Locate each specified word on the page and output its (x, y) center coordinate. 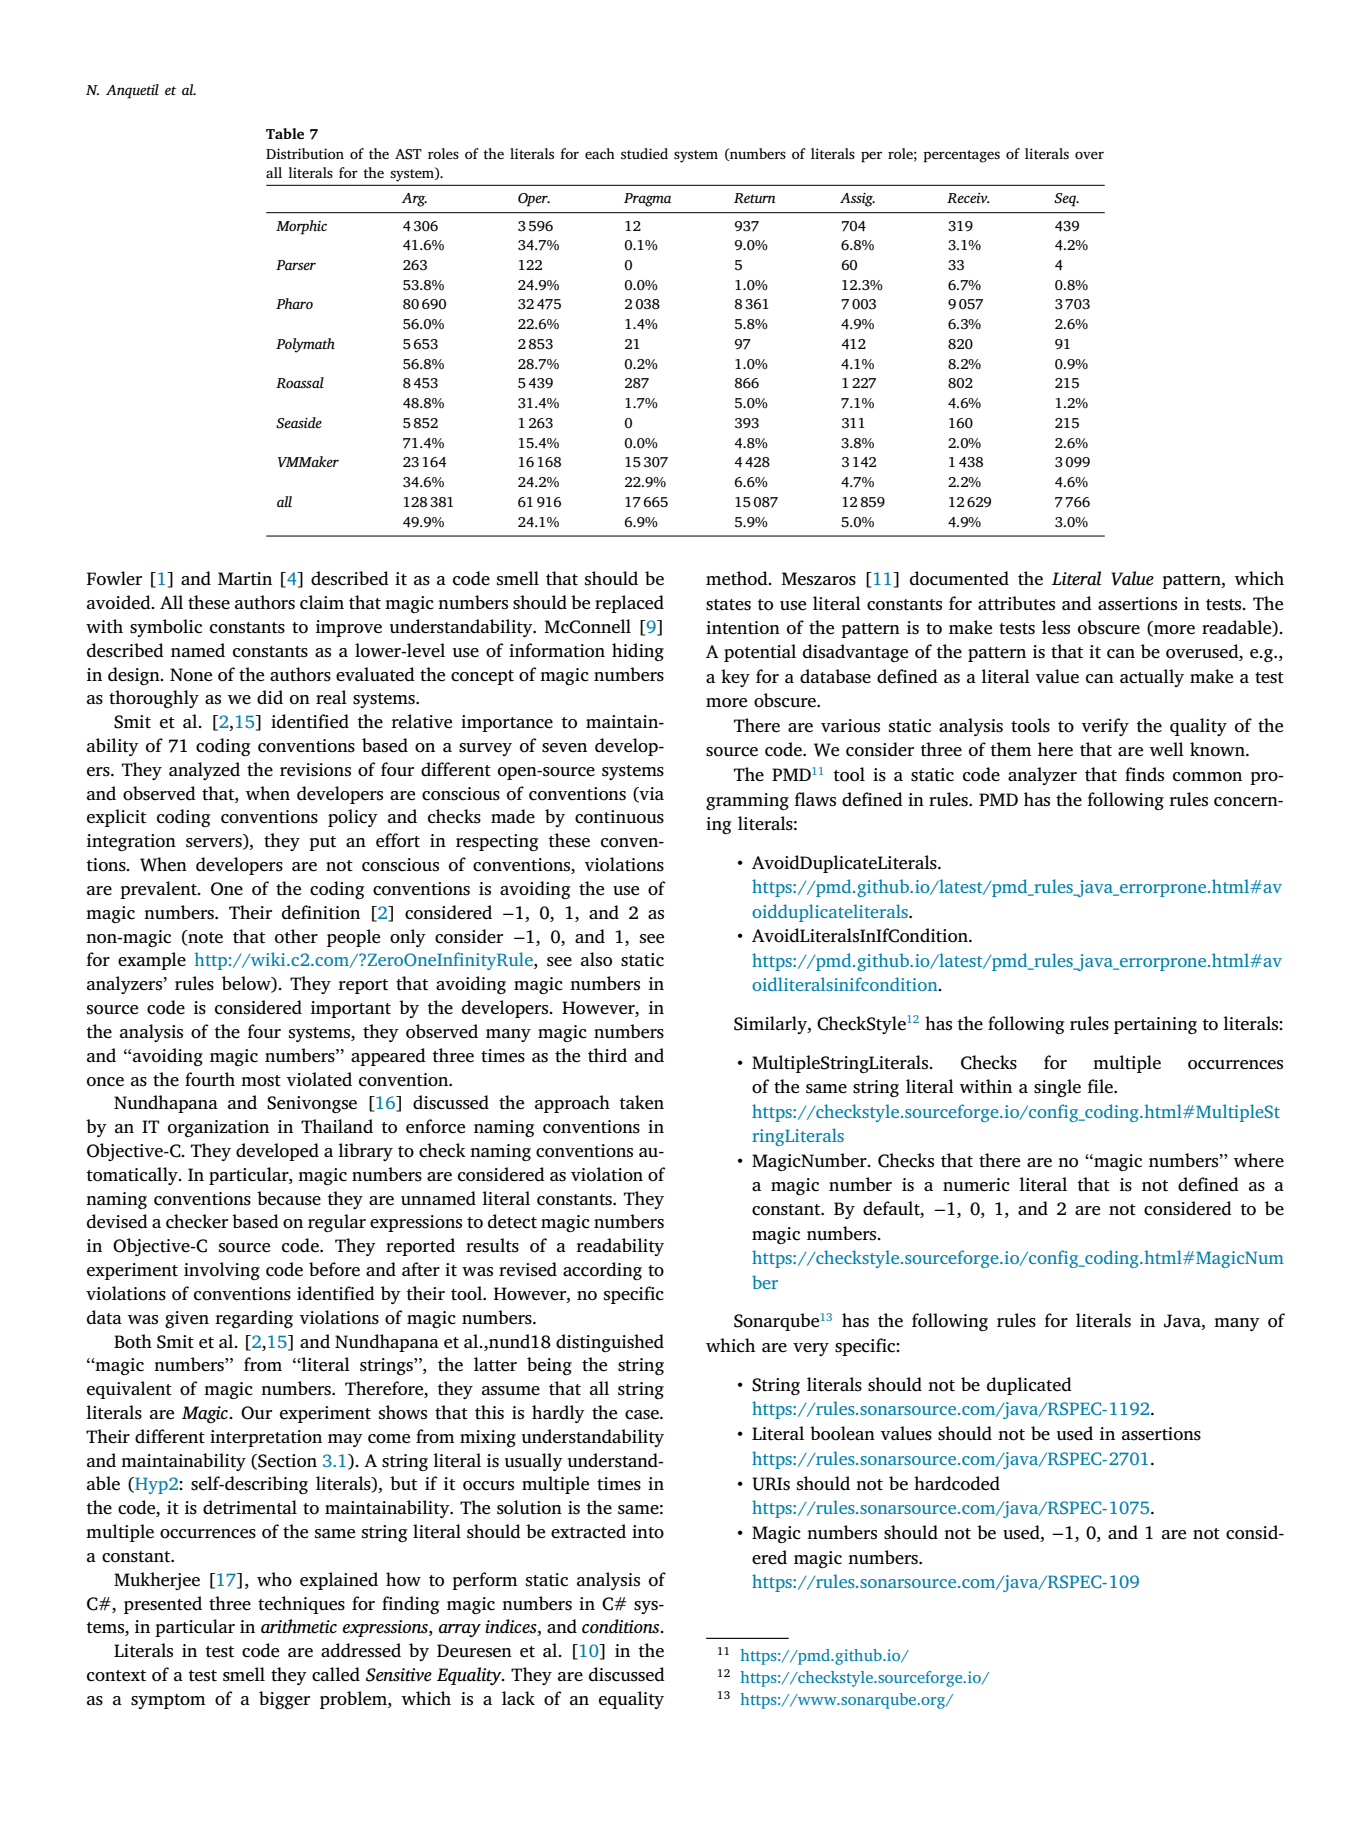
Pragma (648, 200)
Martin (245, 578)
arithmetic (299, 1626)
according (602, 1271)
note (204, 937)
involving (222, 1271)
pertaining (1155, 1026)
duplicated (1029, 1386)
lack (518, 1698)
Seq (1066, 200)
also (596, 959)
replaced (629, 604)
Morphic (301, 227)
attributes (1016, 603)
